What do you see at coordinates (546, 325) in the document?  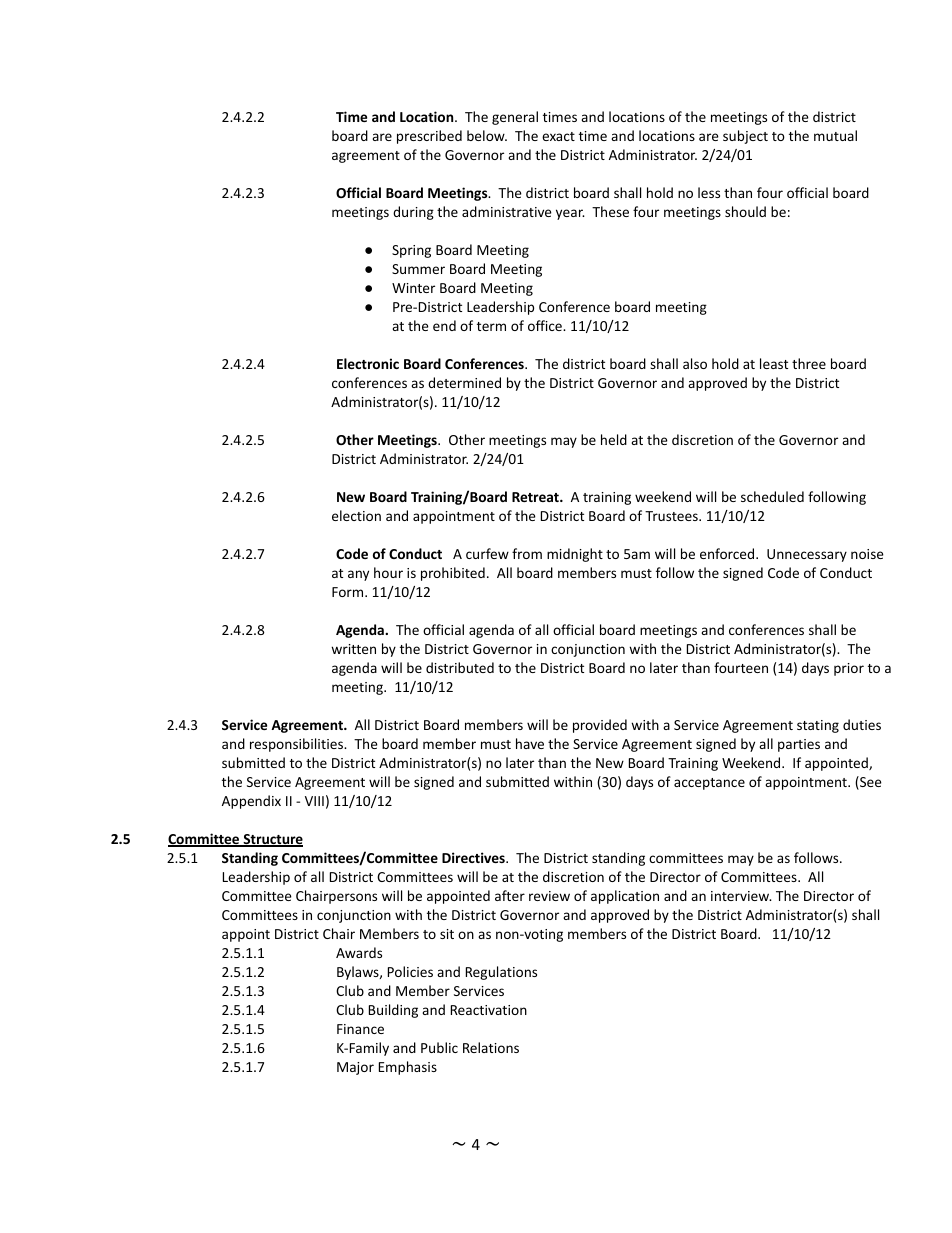 I see `office` at bounding box center [546, 325].
